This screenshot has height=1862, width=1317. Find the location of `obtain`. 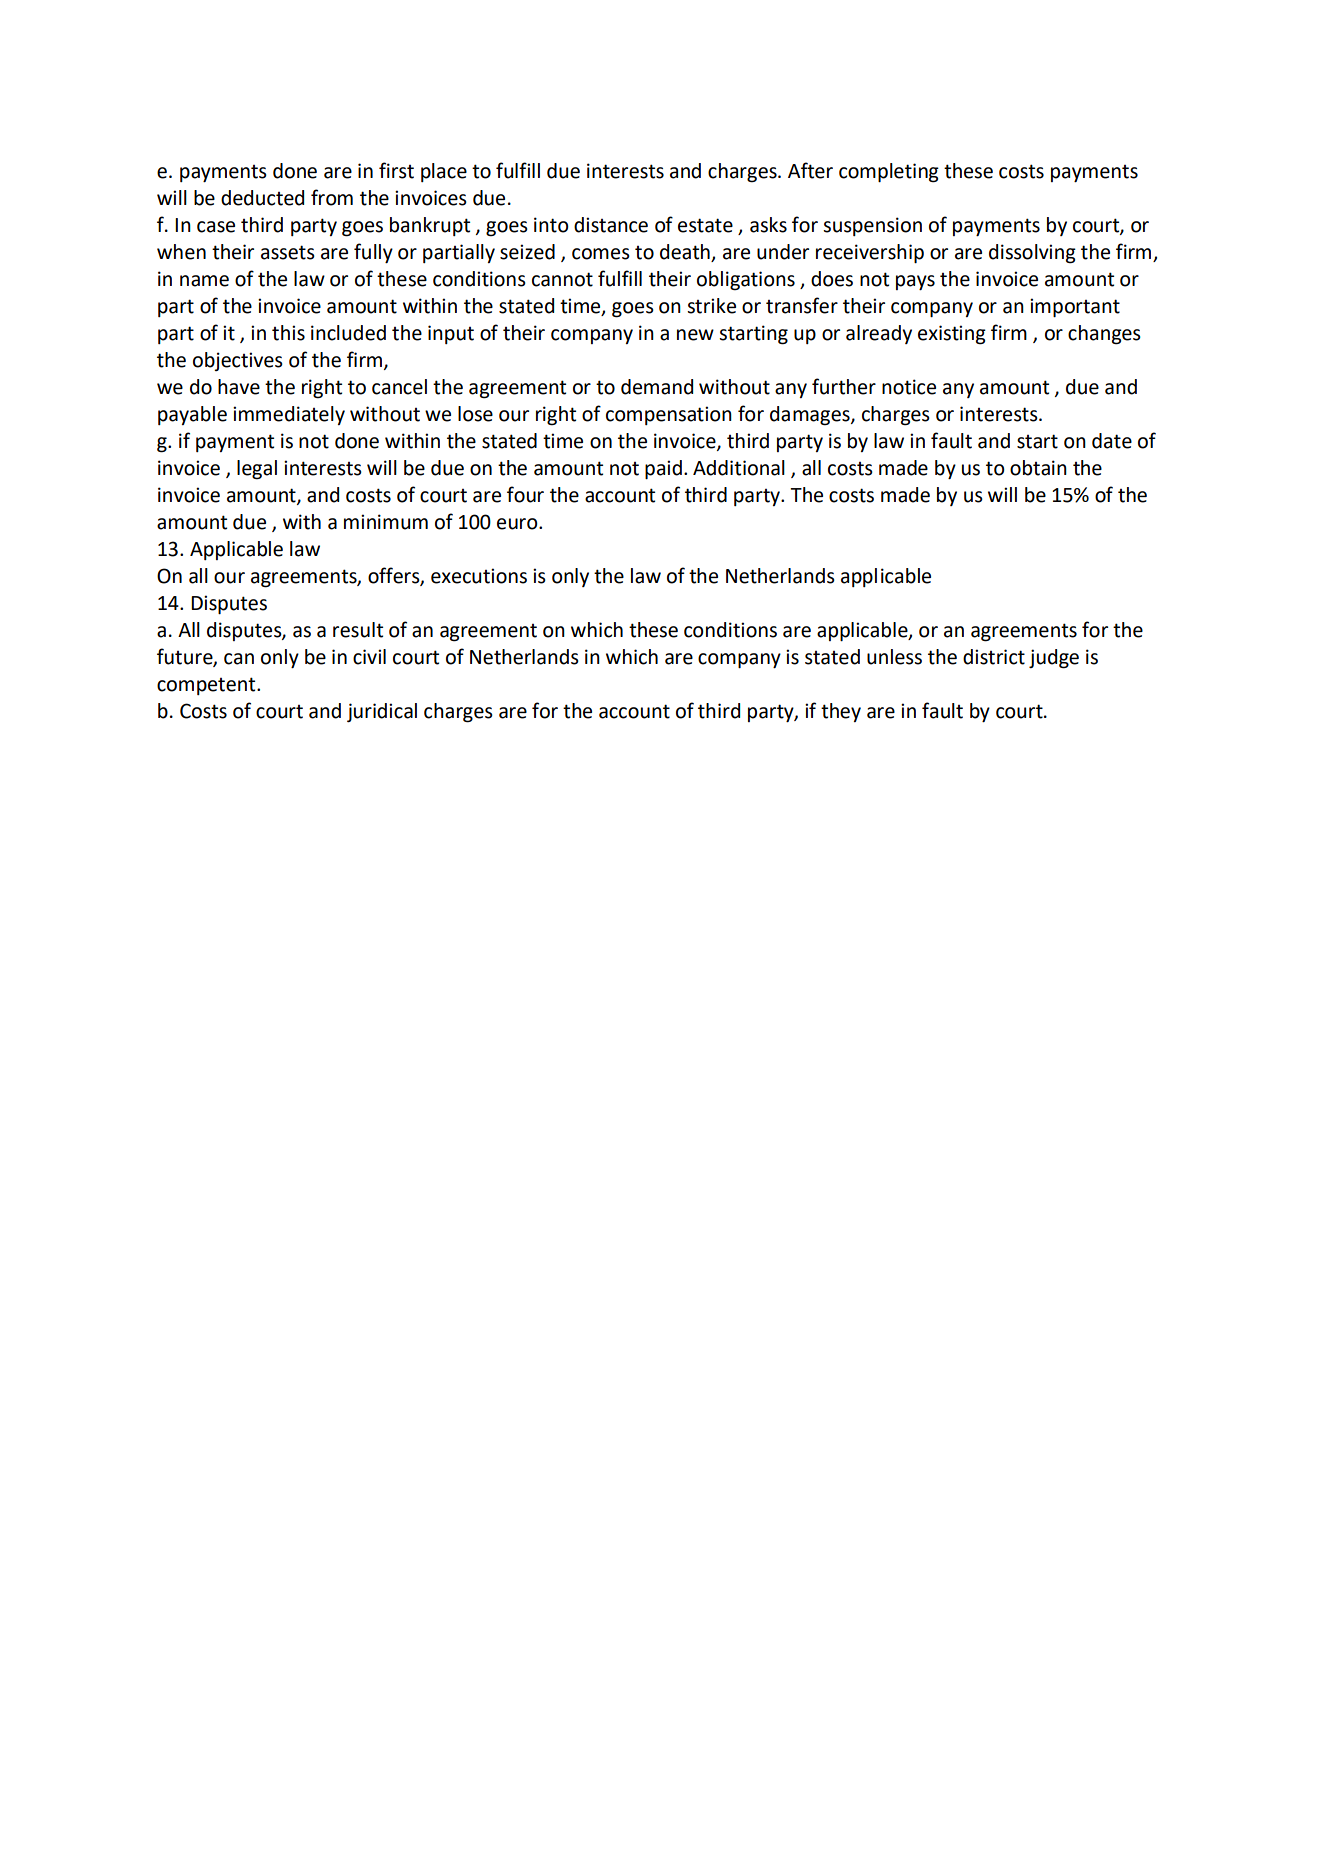

obtain is located at coordinates (1038, 468).
